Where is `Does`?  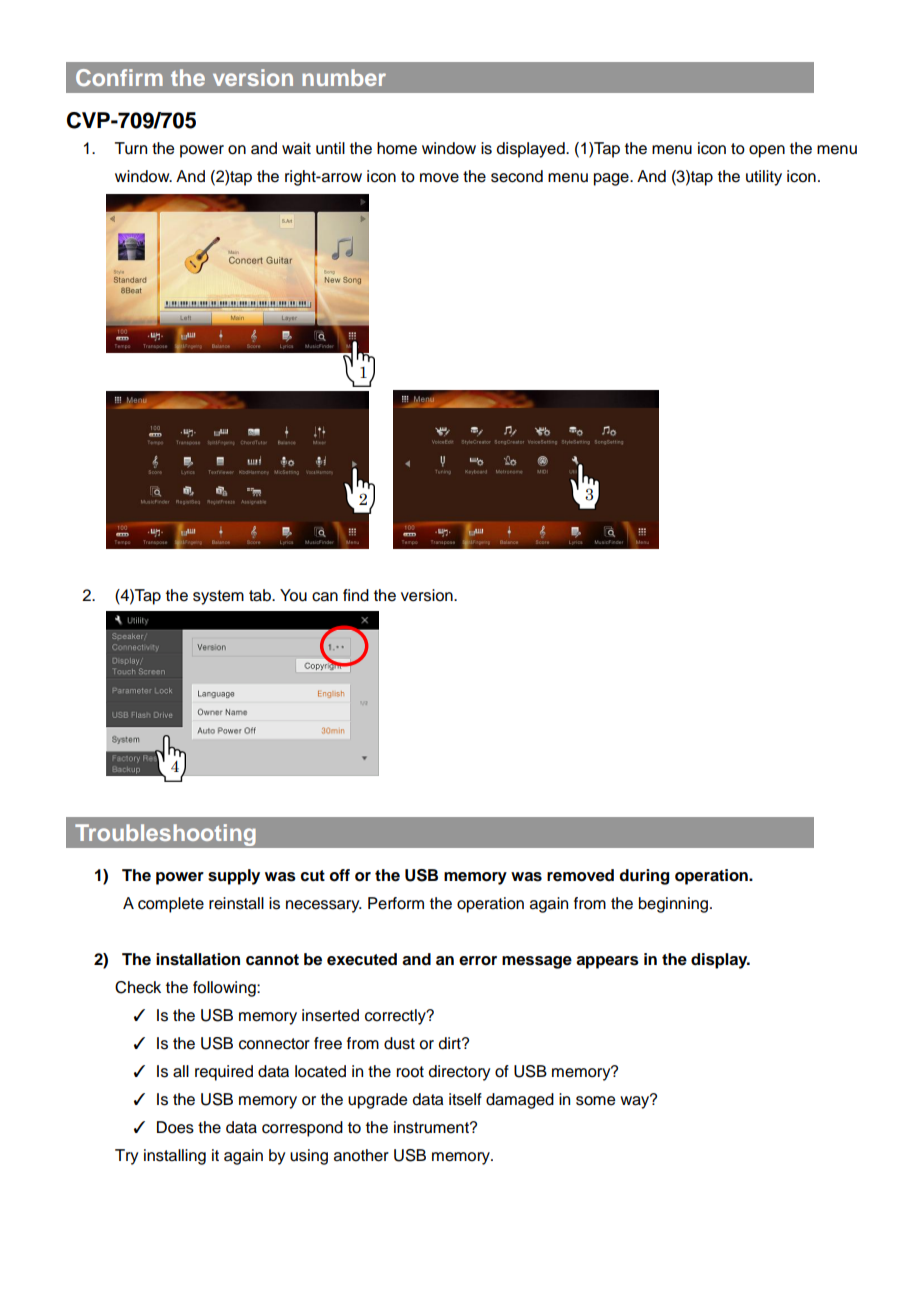 Does is located at coordinates (175, 1127).
